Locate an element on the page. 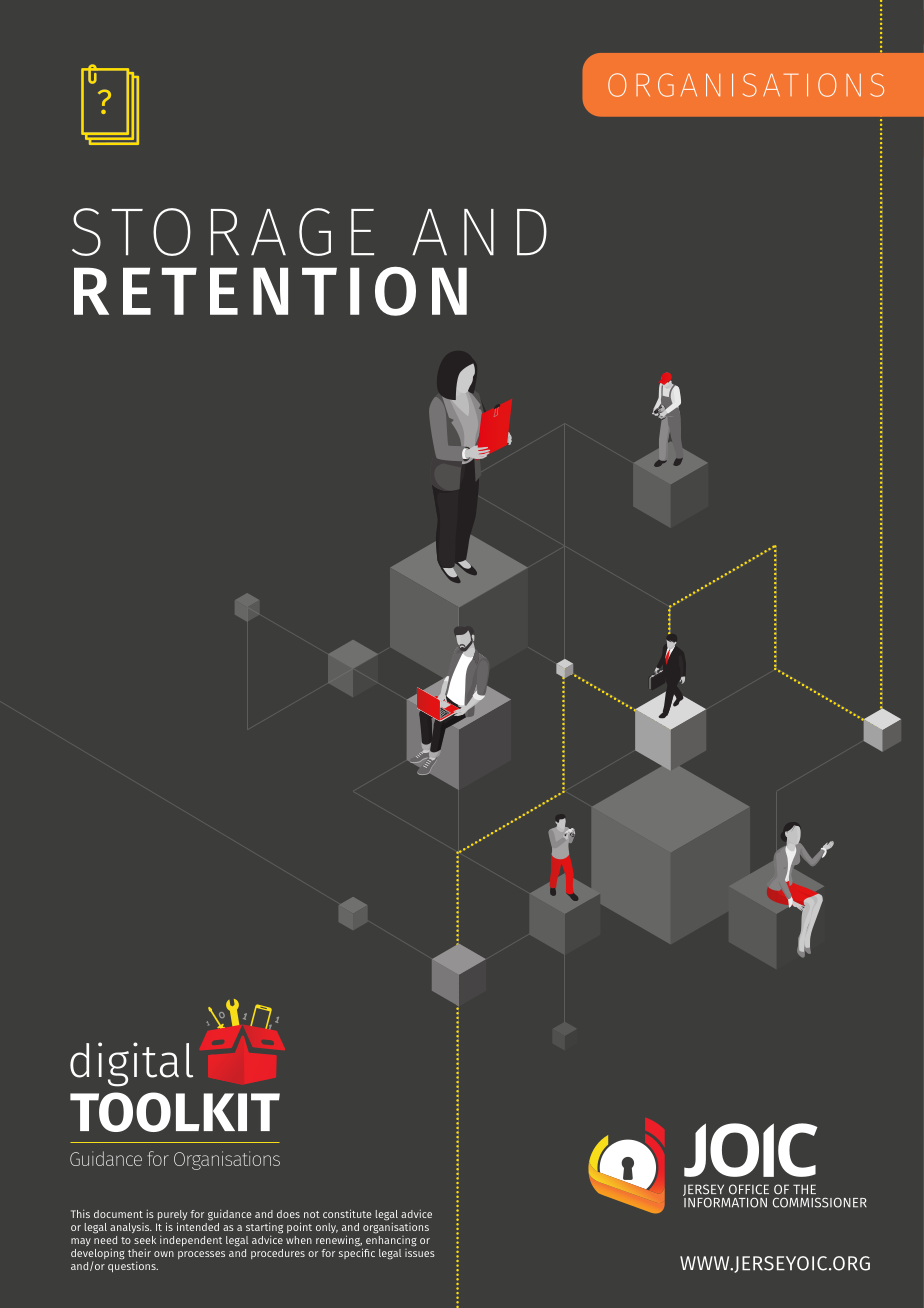 This page has width=924, height=1308. does is located at coordinates (288, 1214).
